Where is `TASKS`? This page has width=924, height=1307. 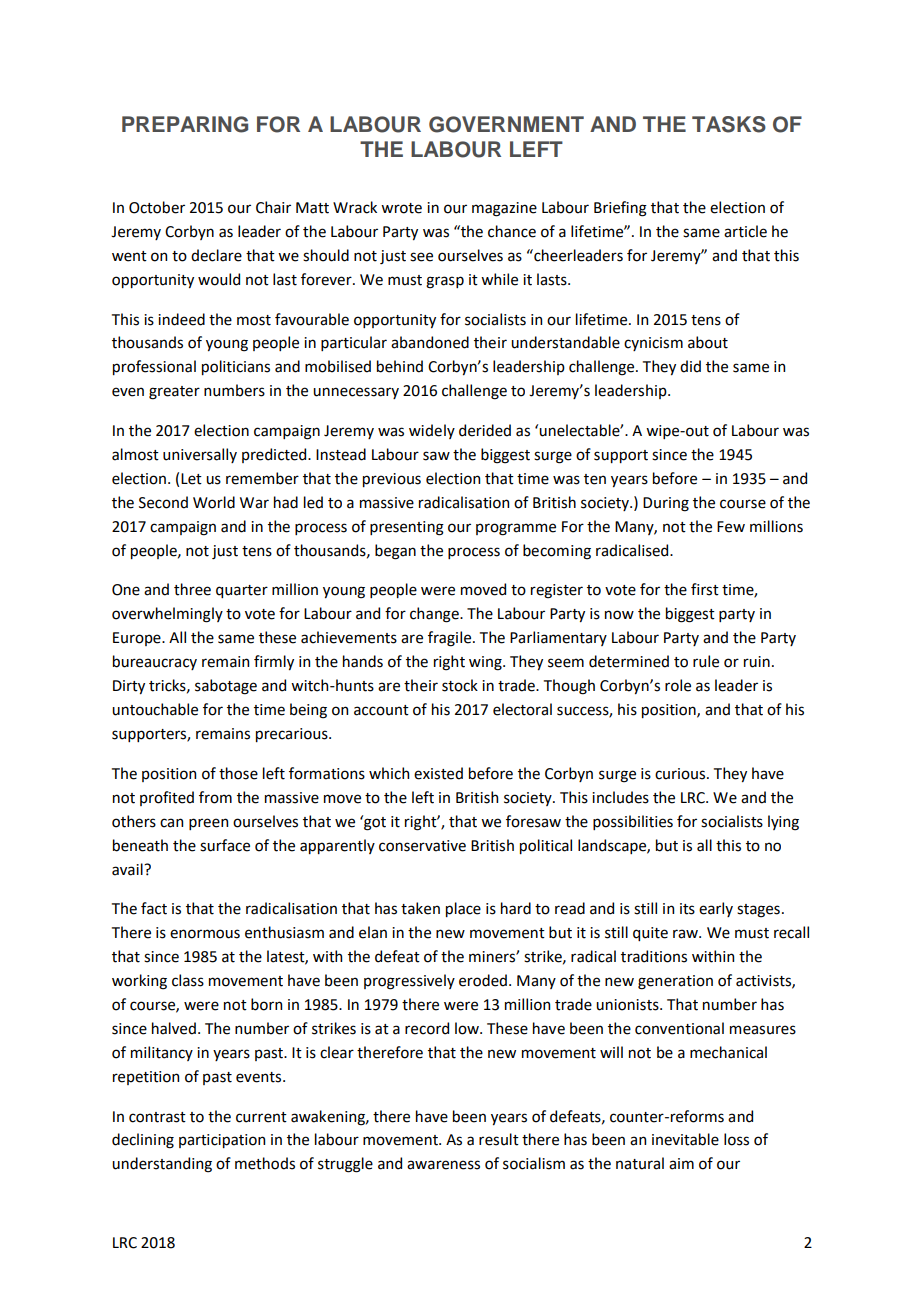
TASKS is located at coordinates (729, 124).
